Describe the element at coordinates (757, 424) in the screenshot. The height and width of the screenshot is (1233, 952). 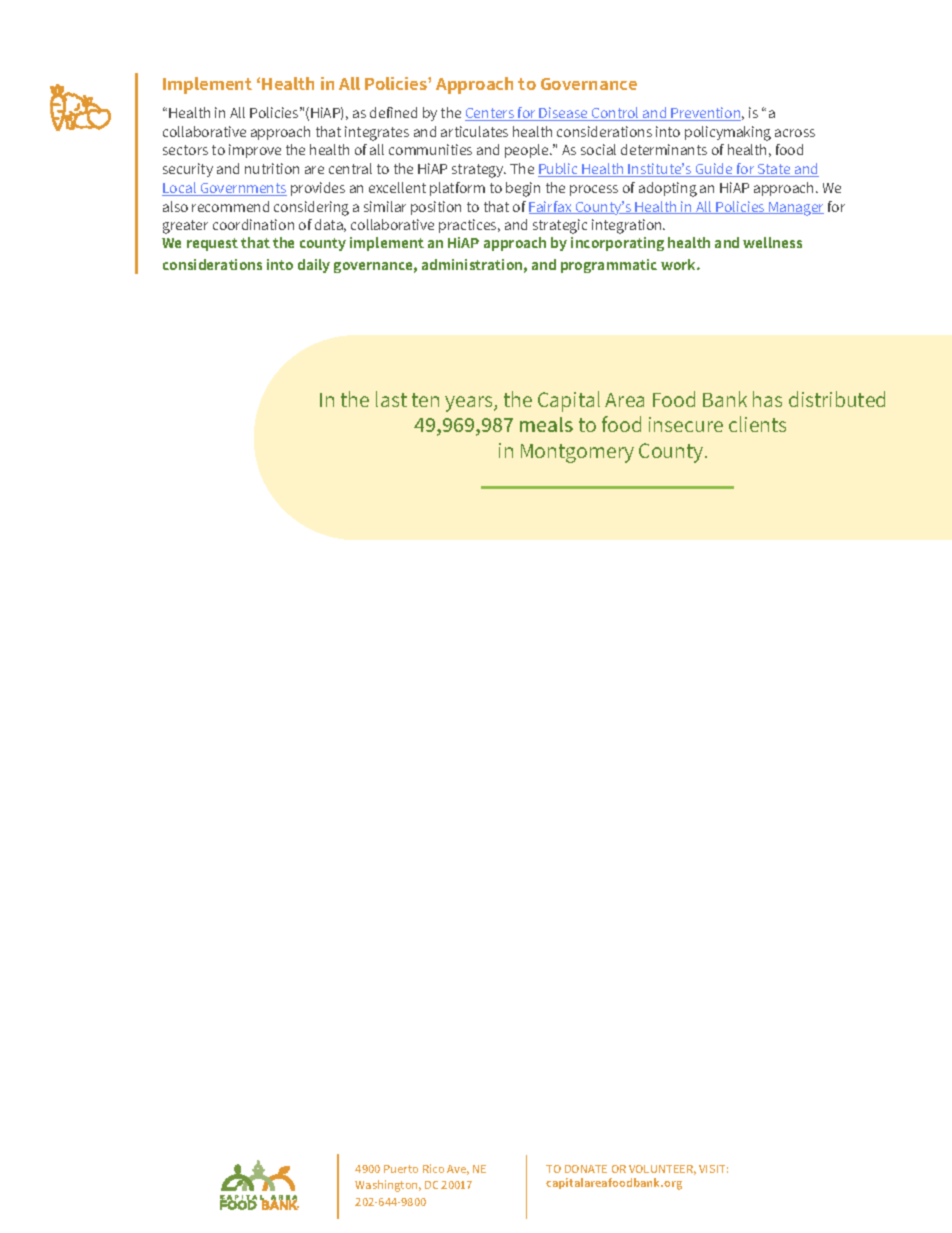
I see `clients` at that location.
